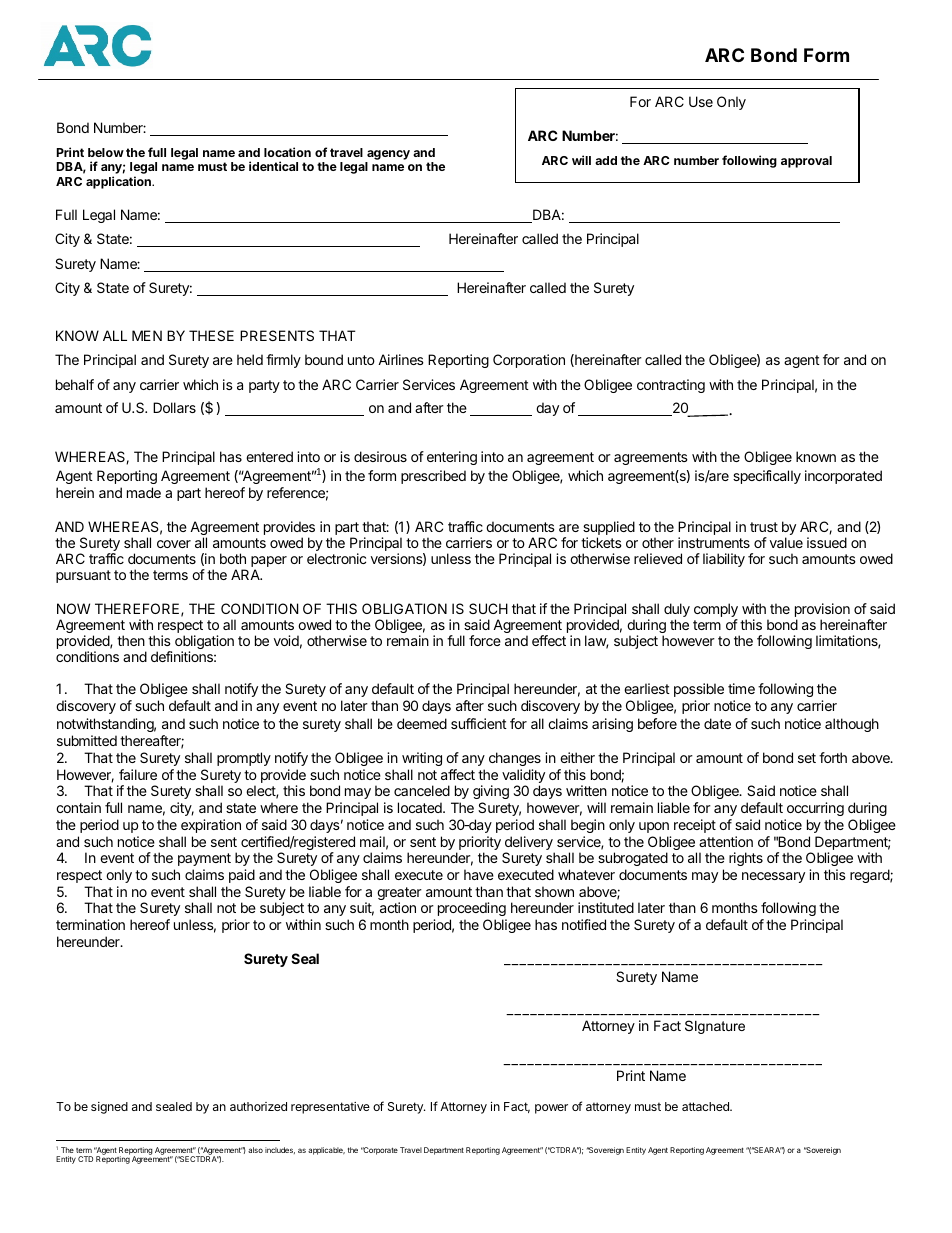 The width and height of the screenshot is (952, 1233). Describe the element at coordinates (144, 492) in the screenshot. I see `made` at that location.
